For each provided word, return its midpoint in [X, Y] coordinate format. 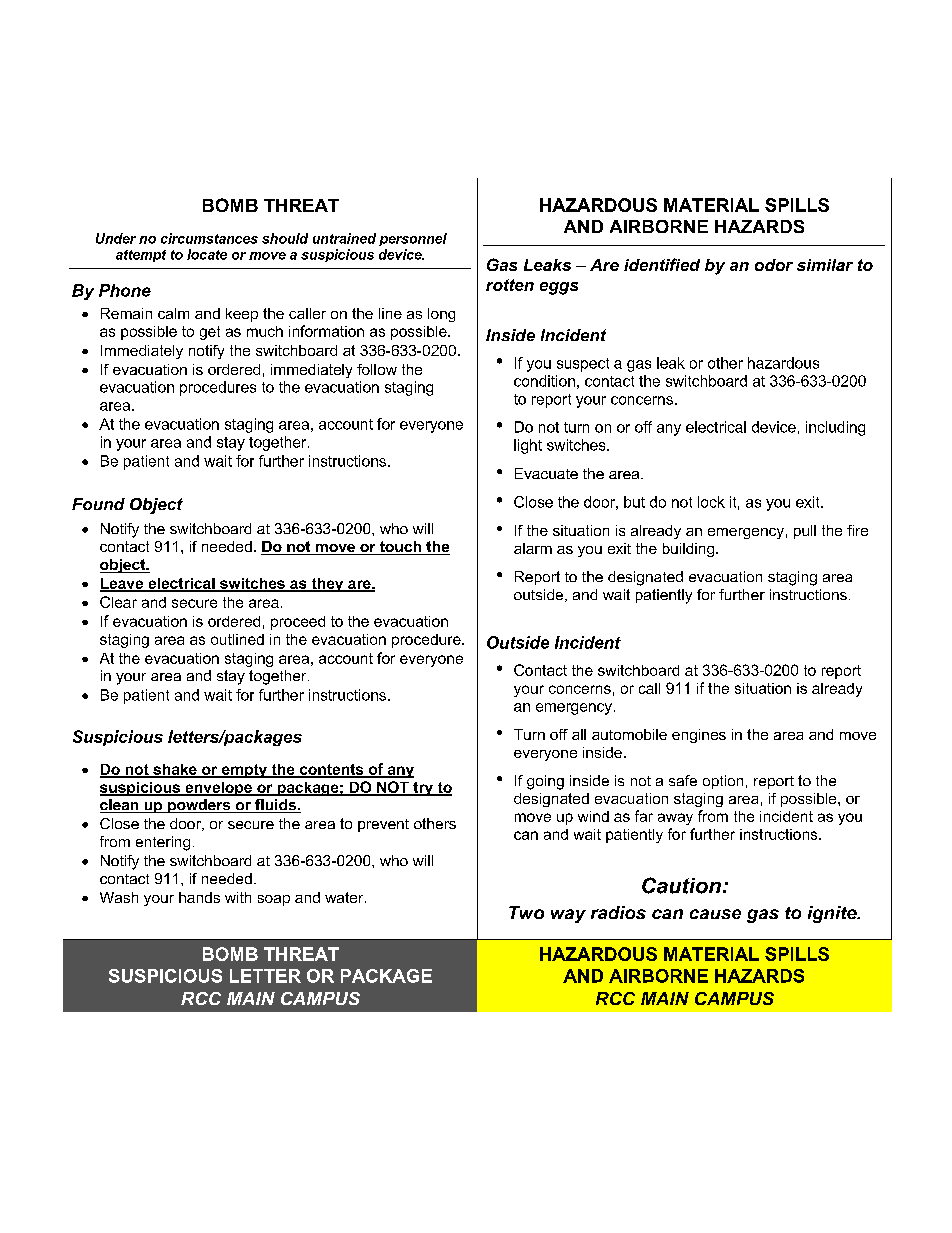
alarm [533, 548]
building [690, 550]
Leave [123, 584]
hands [199, 897]
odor [774, 265]
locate [207, 254]
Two [526, 912]
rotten [510, 285]
